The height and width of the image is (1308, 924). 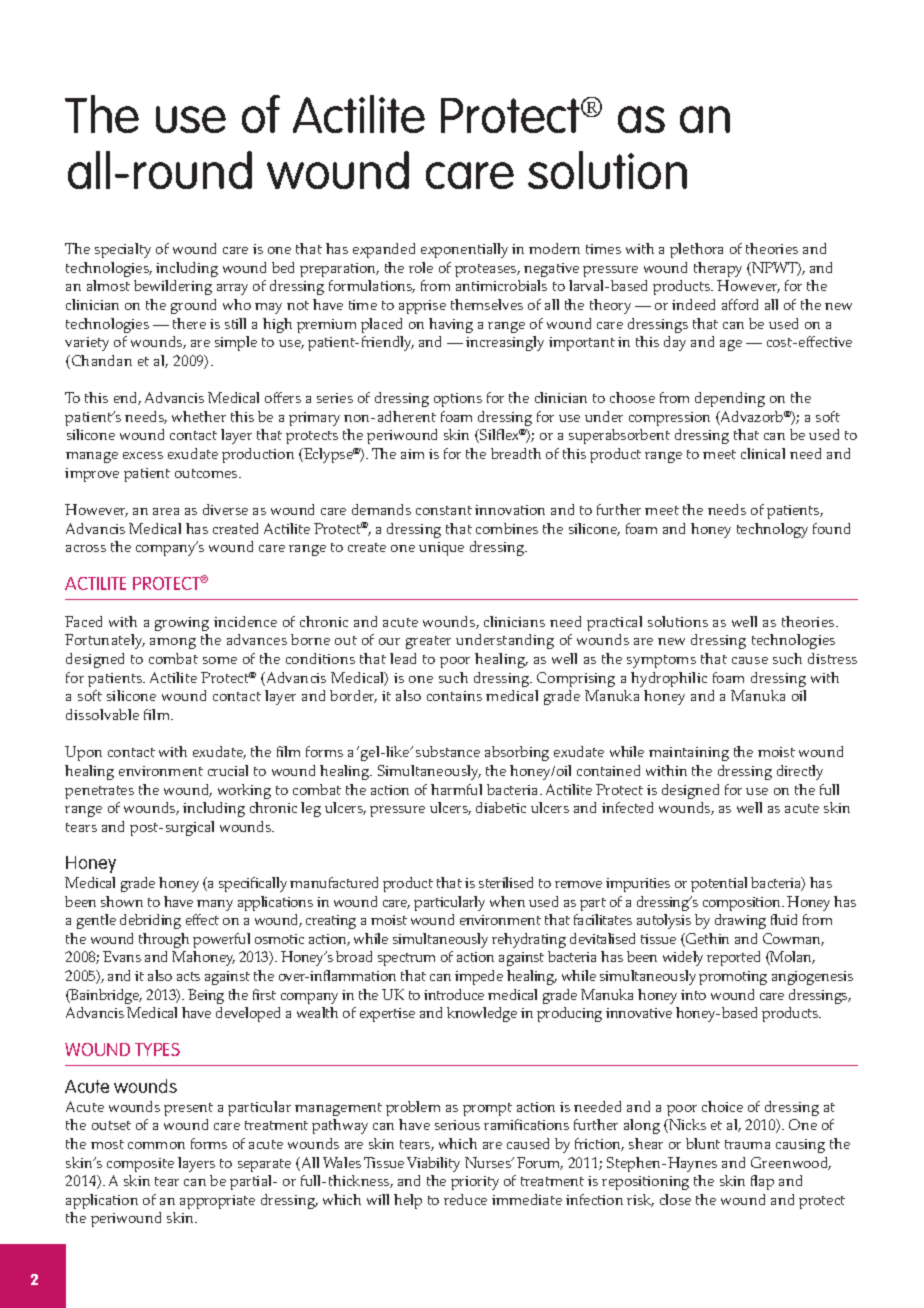 I want to click on dissolvable, so click(x=102, y=714).
